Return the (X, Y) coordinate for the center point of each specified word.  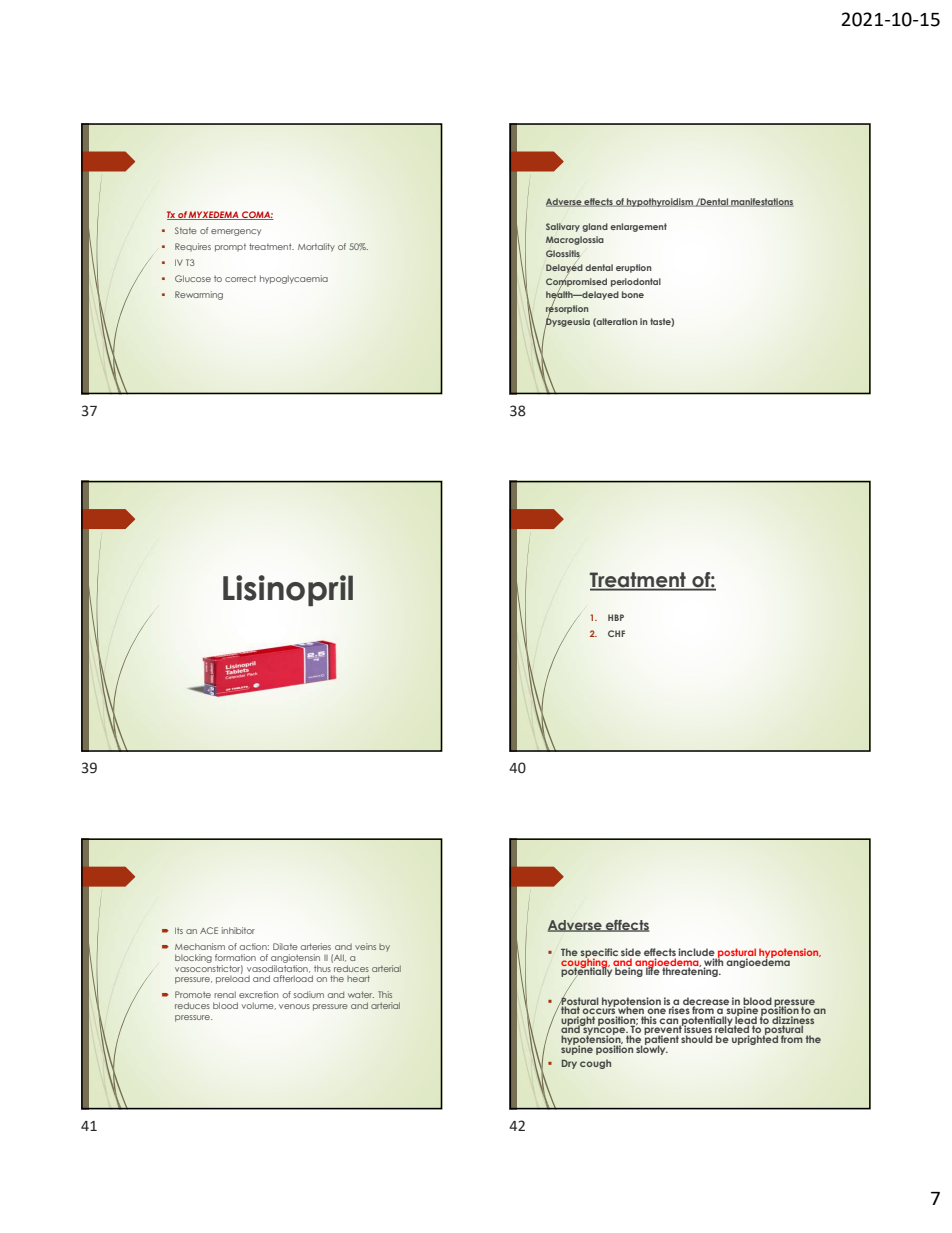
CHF (616, 633)
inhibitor (238, 930)
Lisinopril (288, 590)
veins (365, 946)
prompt (230, 248)
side (631, 953)
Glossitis (563, 254)
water (361, 994)
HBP (616, 617)
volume (259, 1005)
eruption (633, 268)
